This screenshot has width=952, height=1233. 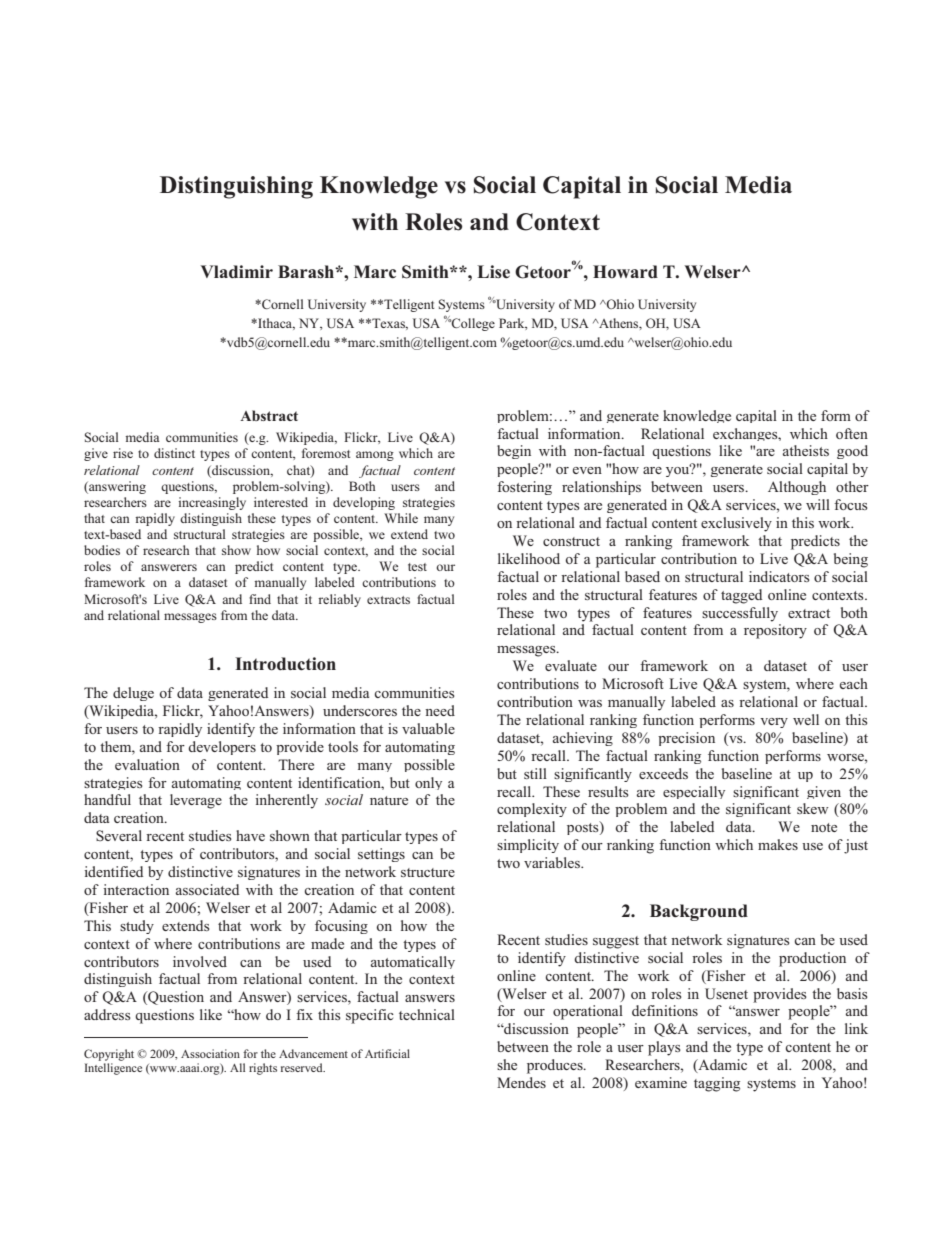 I want to click on increasingly, so click(x=212, y=503).
